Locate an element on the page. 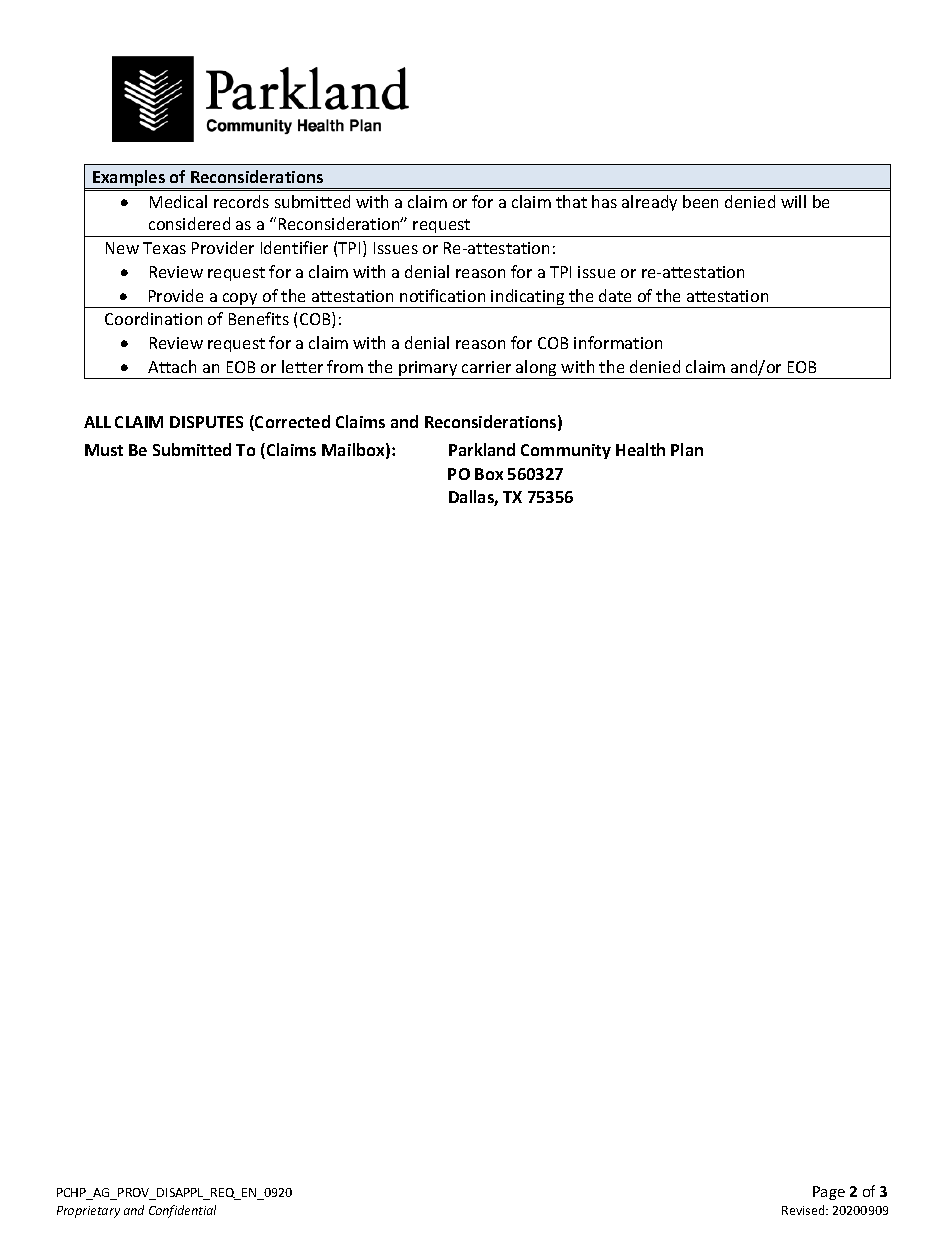 The height and width of the image is (1233, 952). Medical is located at coordinates (178, 201).
